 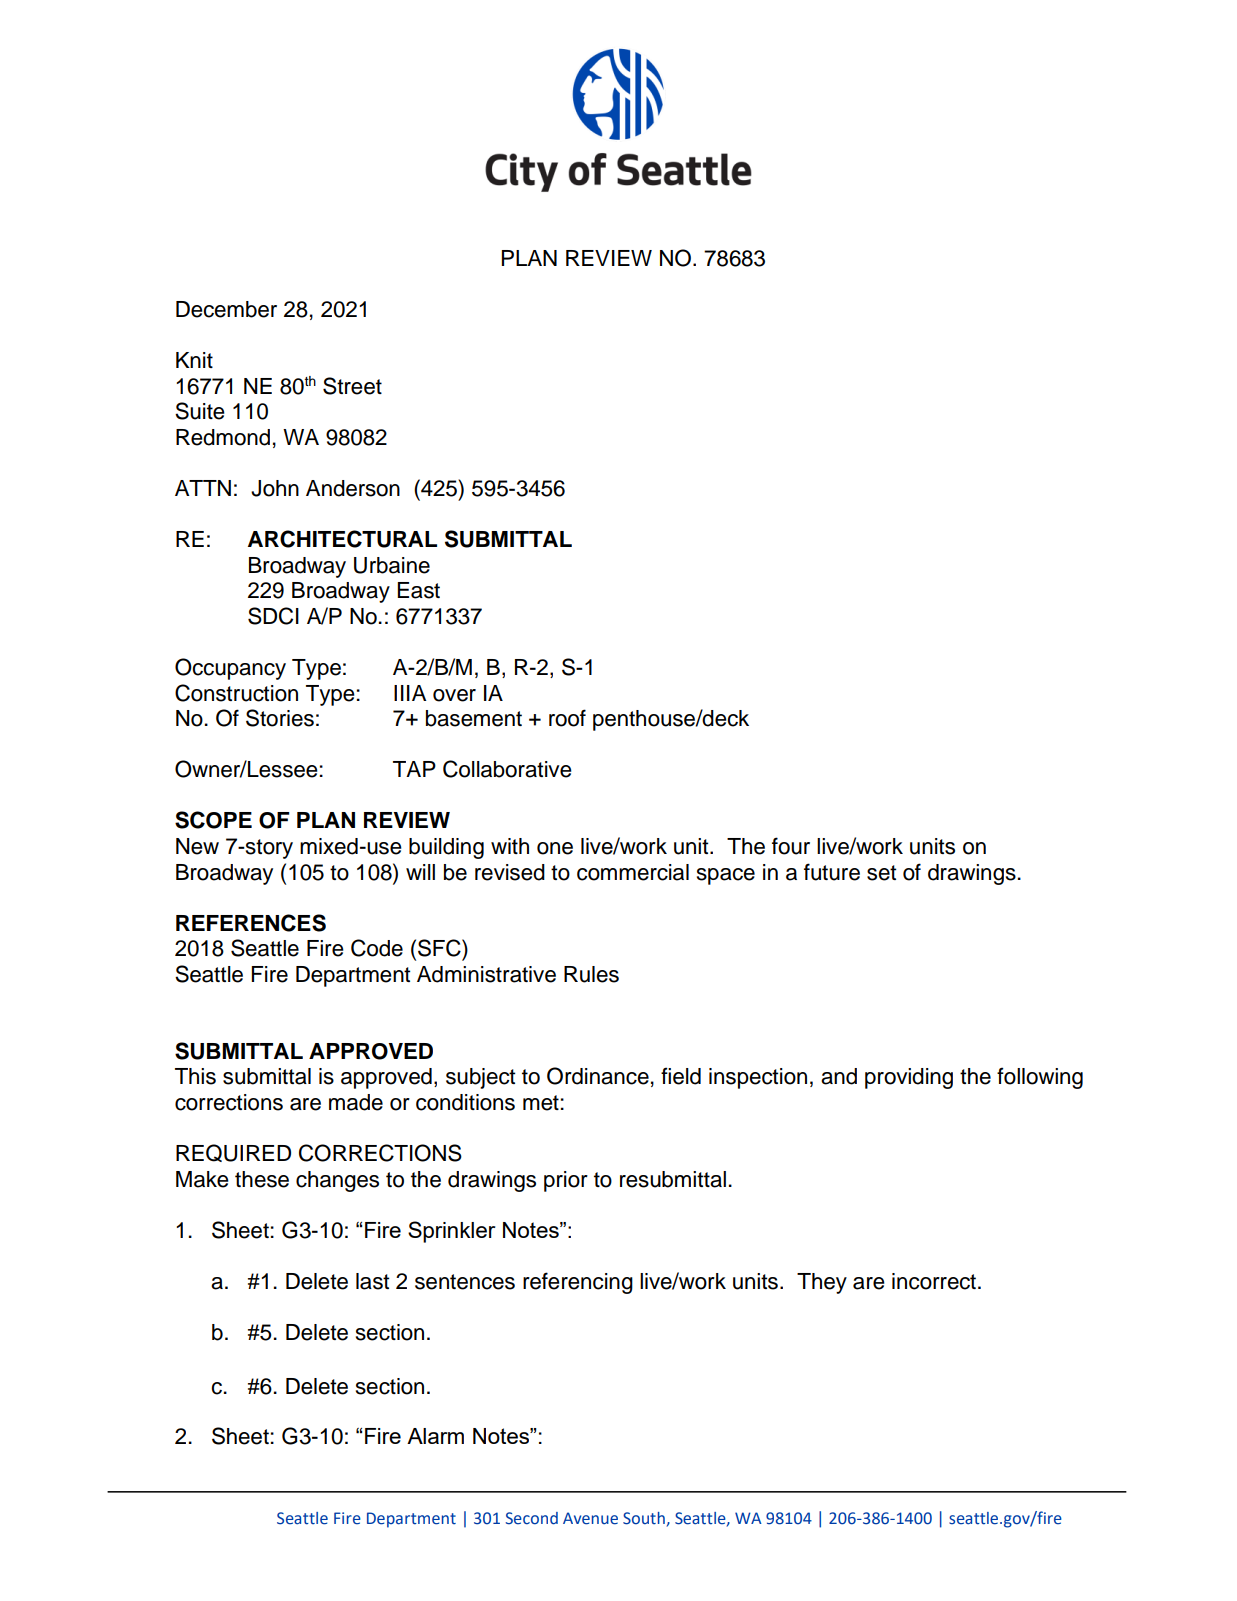 What do you see at coordinates (435, 1436) in the page?
I see `Alarm` at bounding box center [435, 1436].
